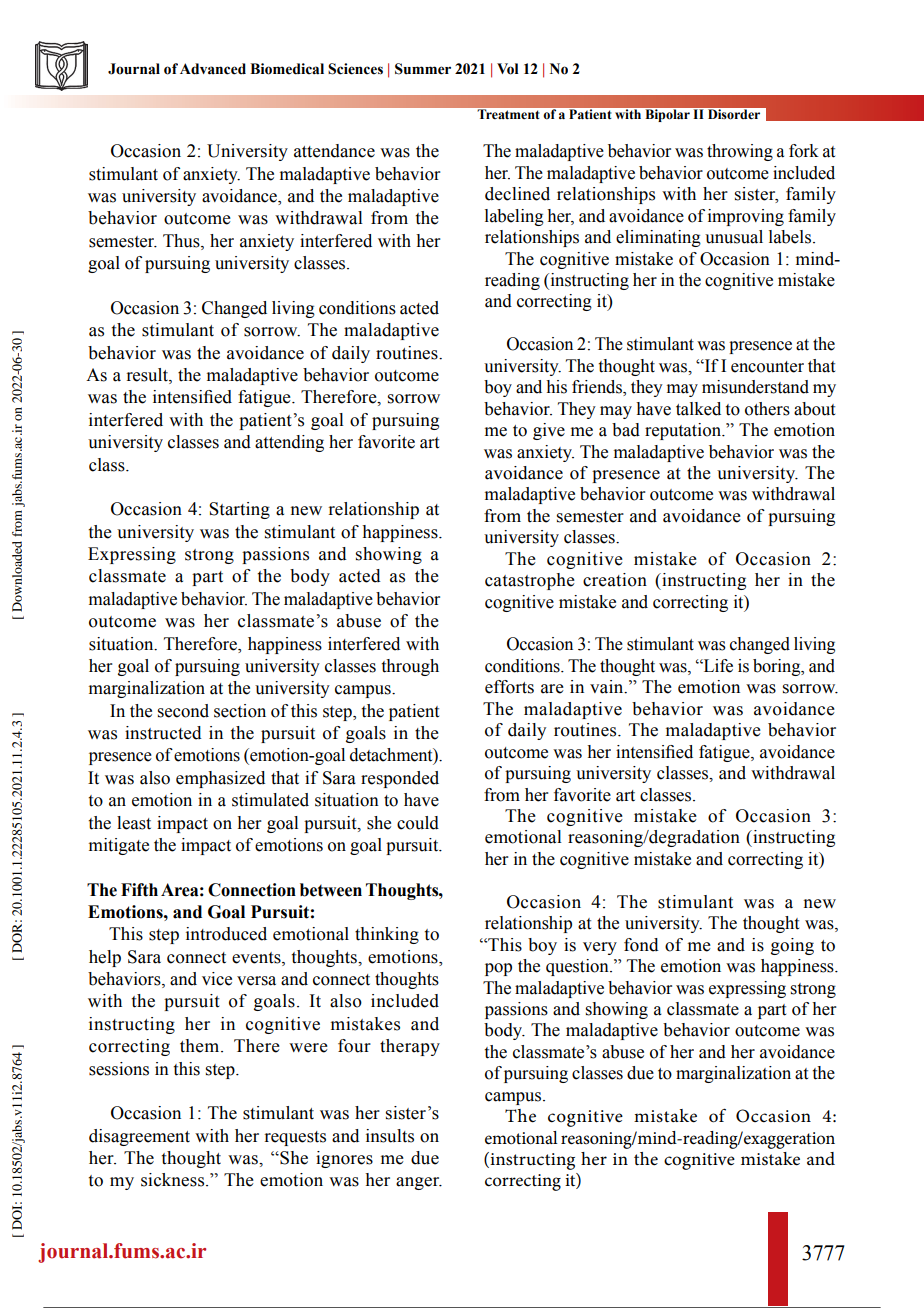 This screenshot has height=1308, width=924. Describe the element at coordinates (684, 431) in the screenshot. I see `reputation` at that location.
